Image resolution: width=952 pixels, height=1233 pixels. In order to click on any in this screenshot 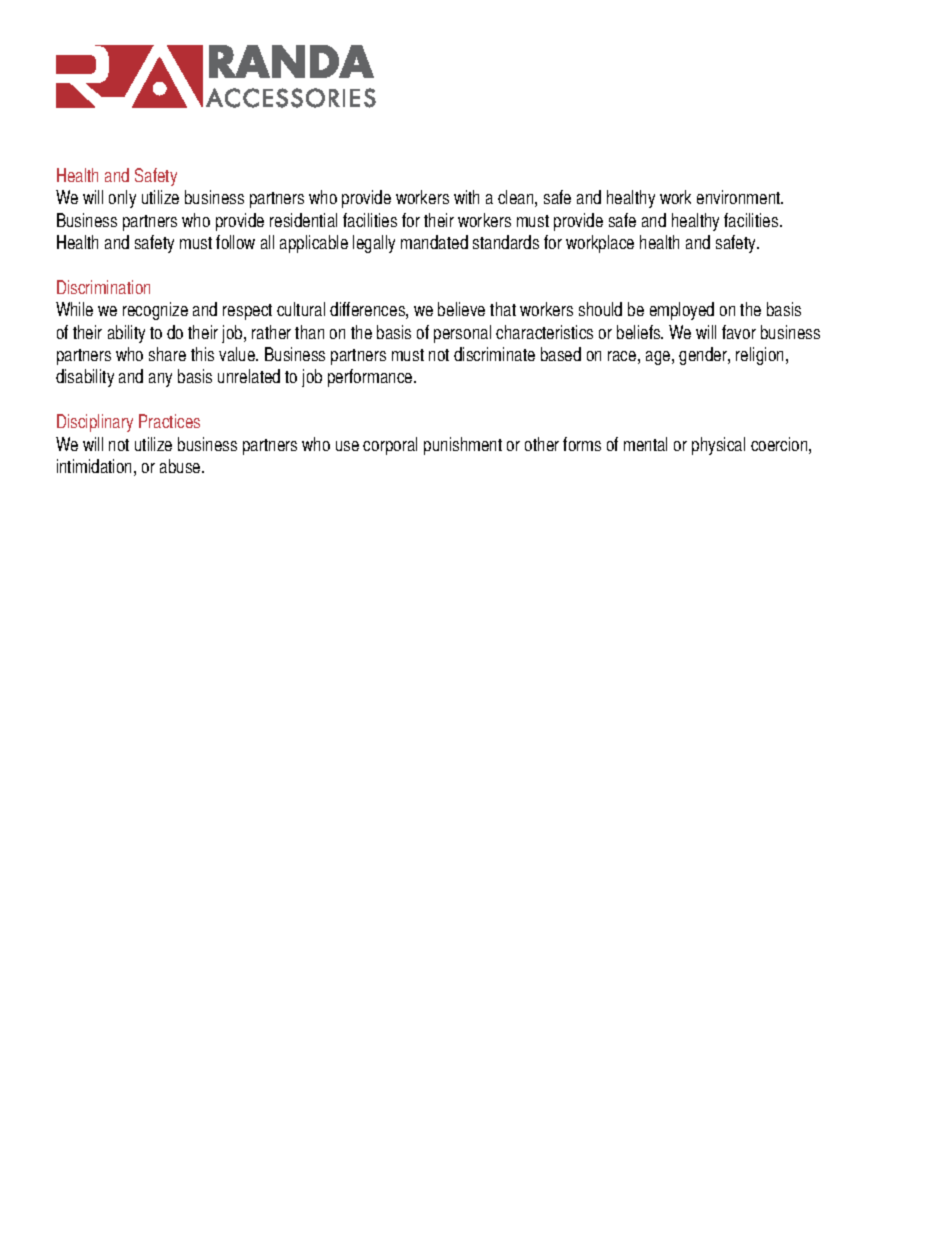, I will do `click(160, 380)`.
